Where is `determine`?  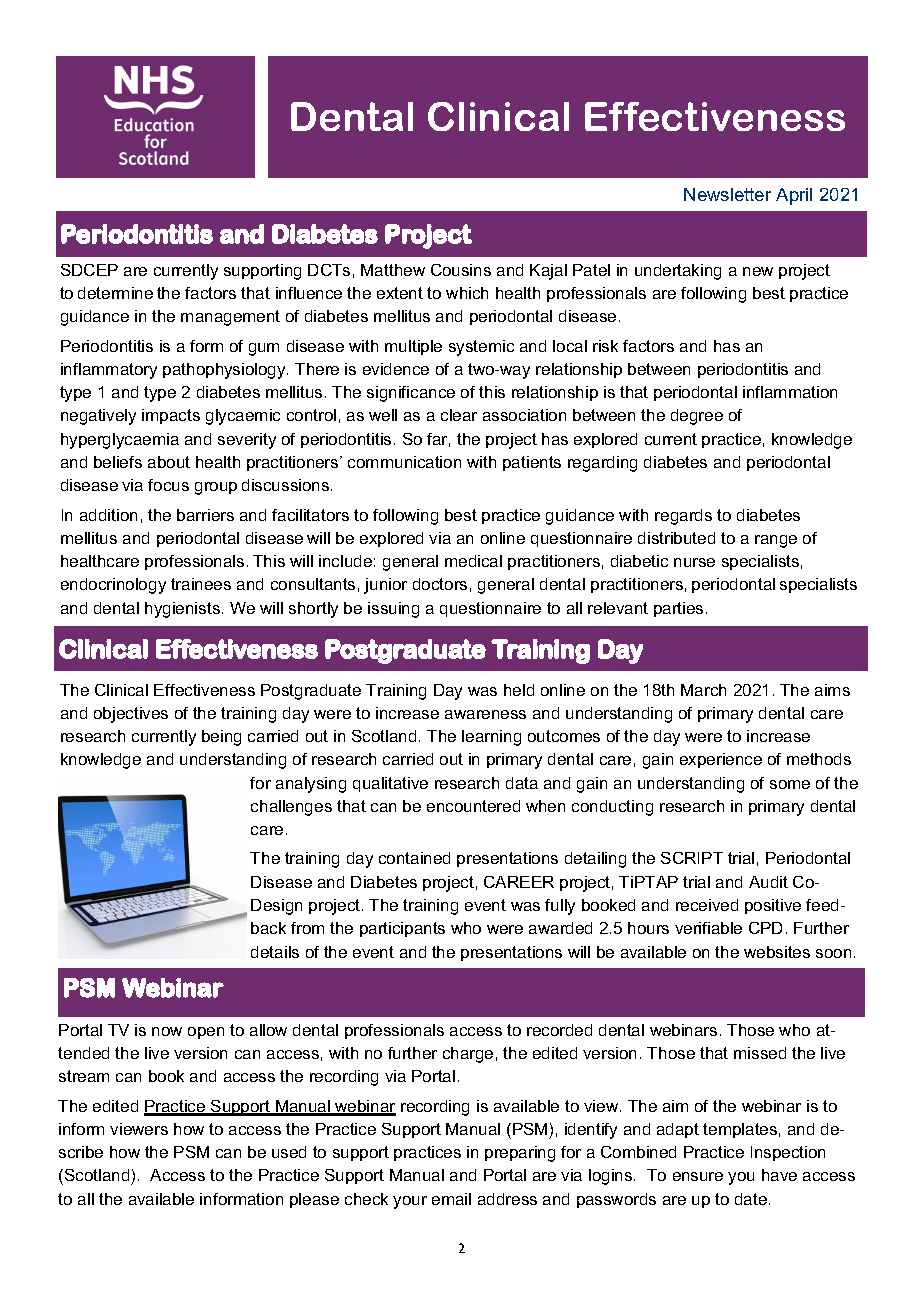
determine is located at coordinates (115, 293).
